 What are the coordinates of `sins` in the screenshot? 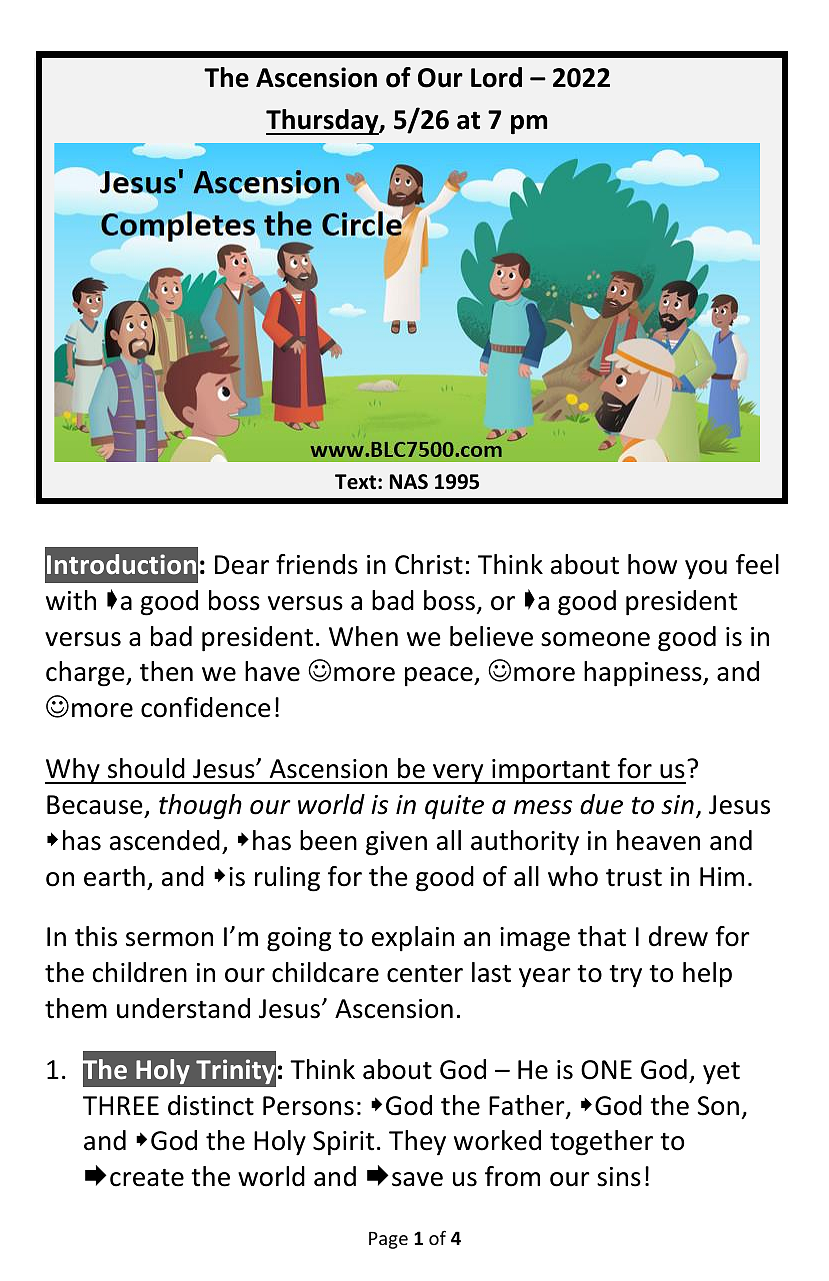 It's located at (619, 1177).
